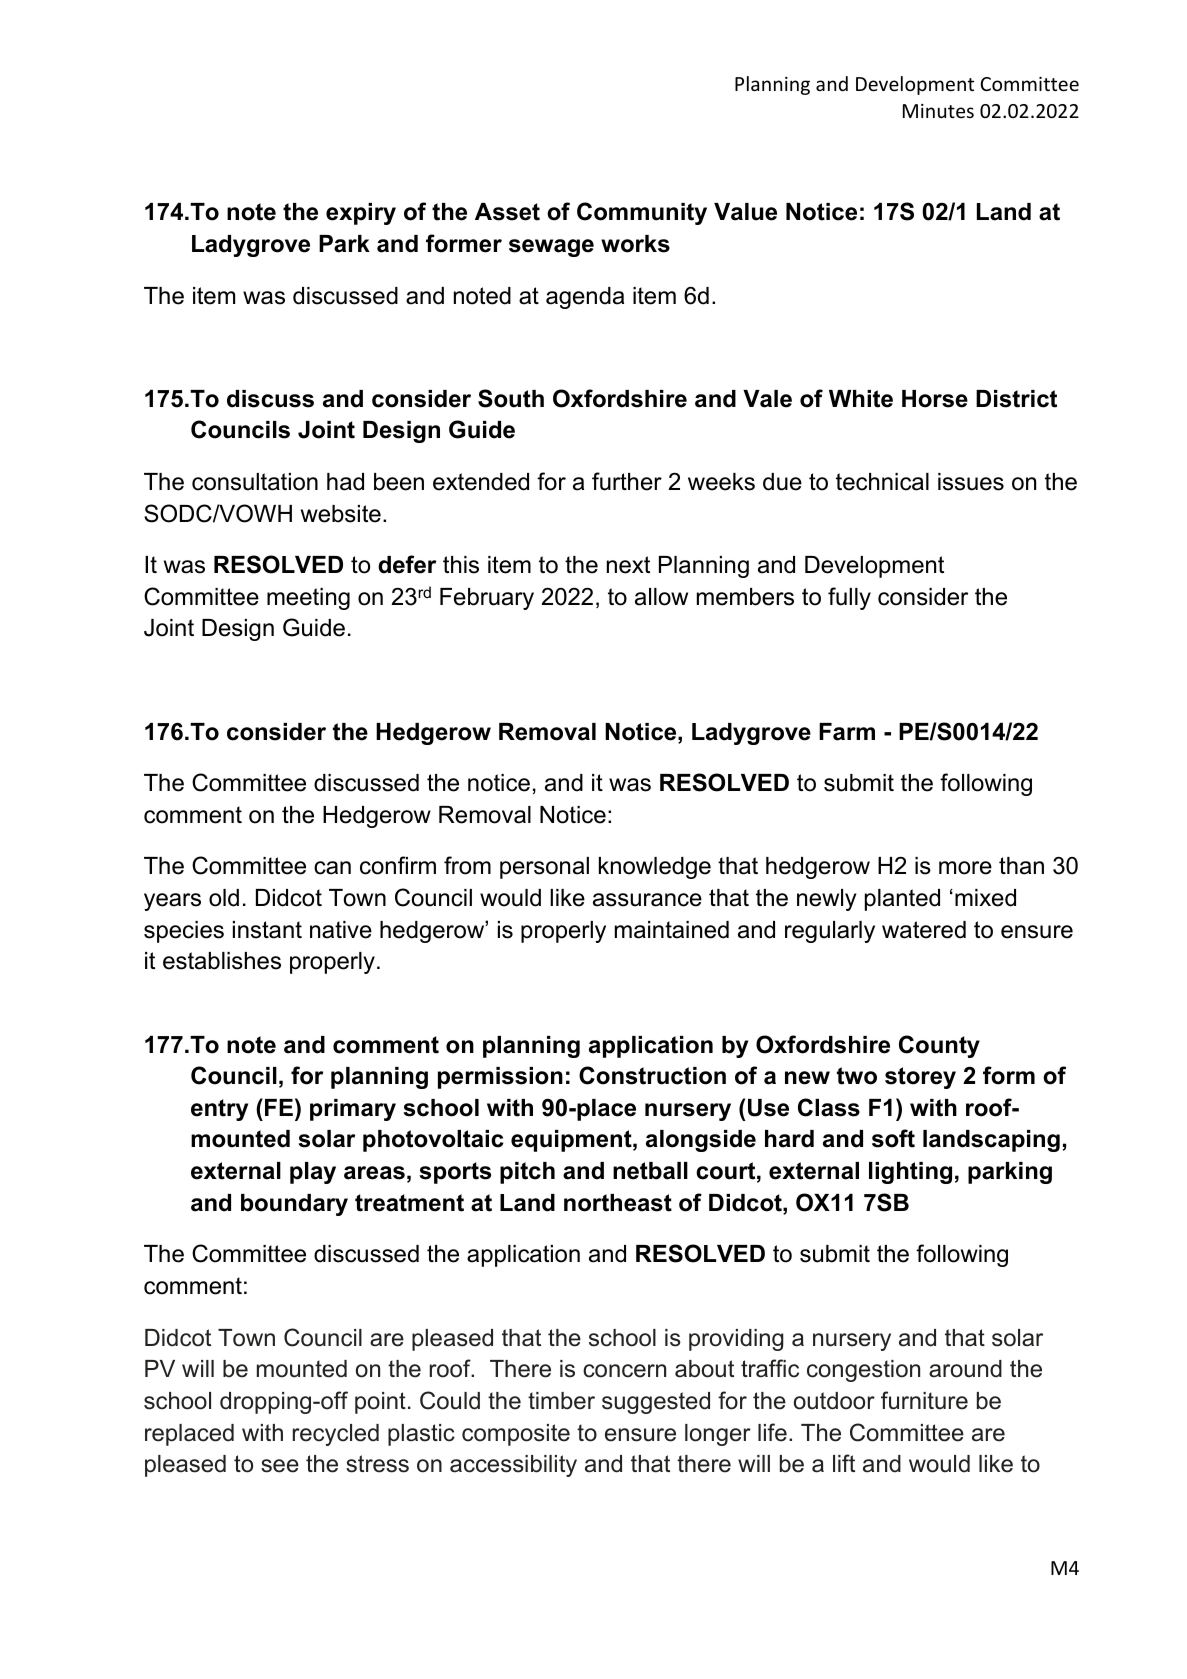 The image size is (1187, 1679). I want to click on establishes, so click(222, 961).
